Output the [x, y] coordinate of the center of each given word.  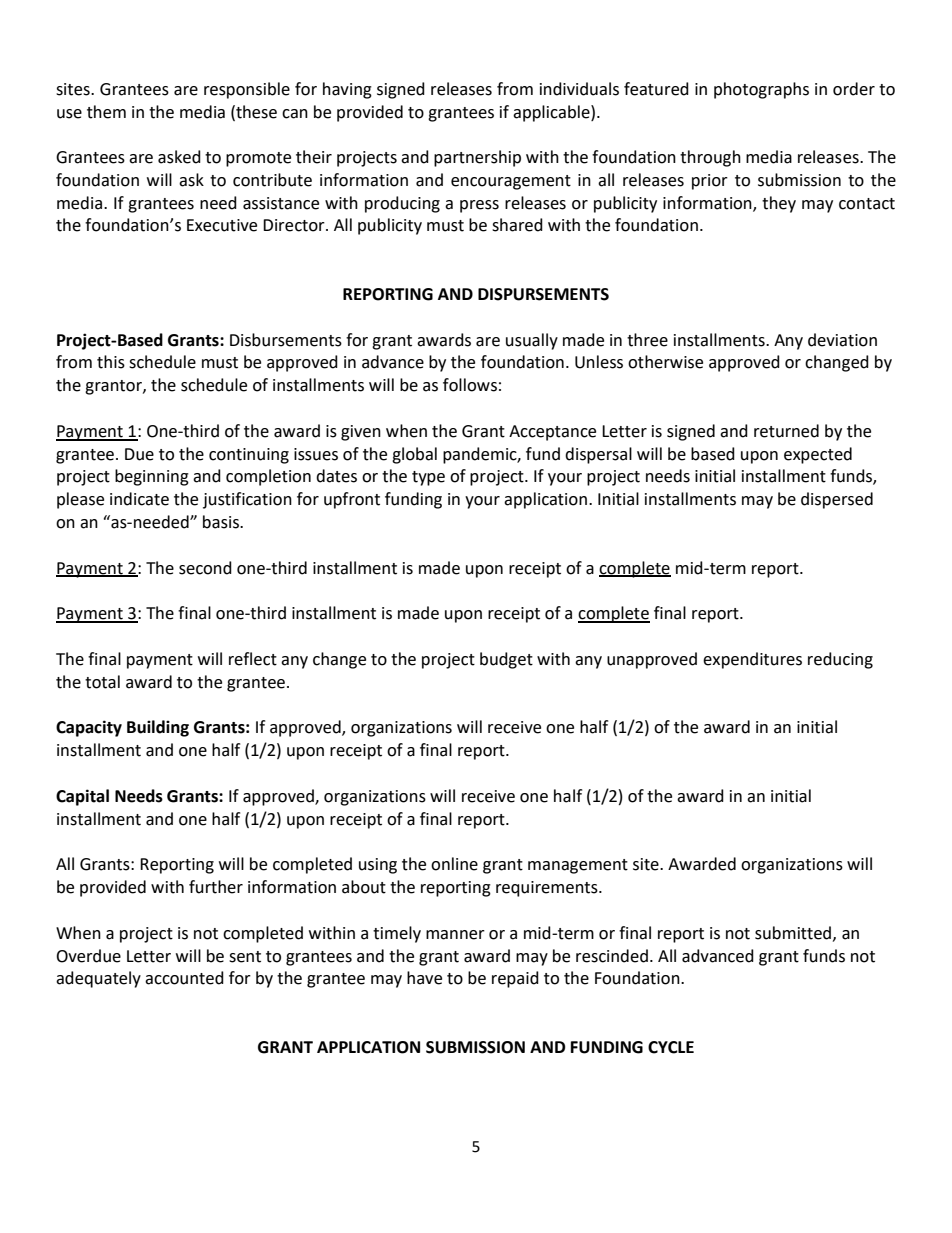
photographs [761, 90]
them [106, 112]
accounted [184, 978]
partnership [477, 158]
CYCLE [671, 1047]
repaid [515, 979]
